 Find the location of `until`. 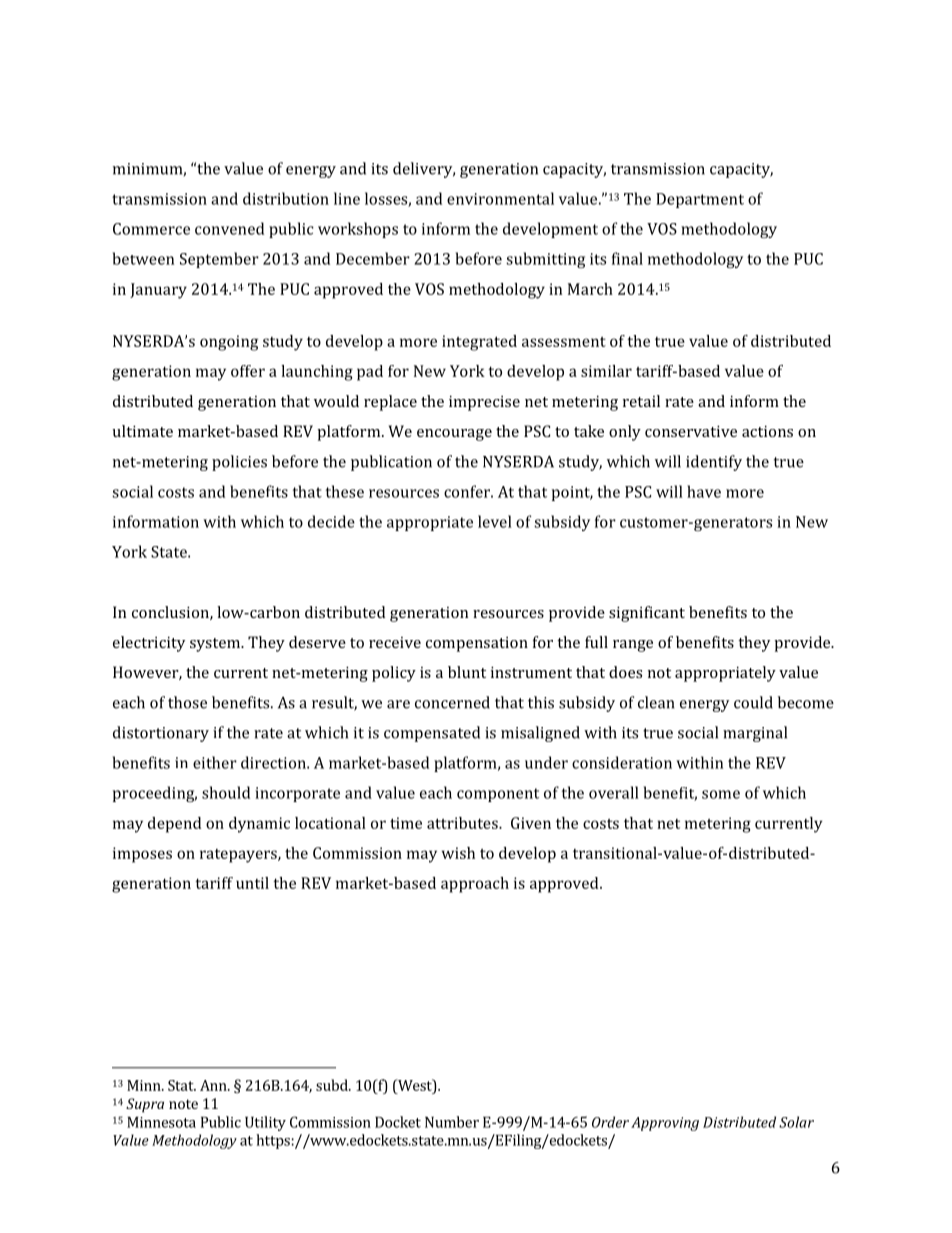

until is located at coordinates (252, 883).
